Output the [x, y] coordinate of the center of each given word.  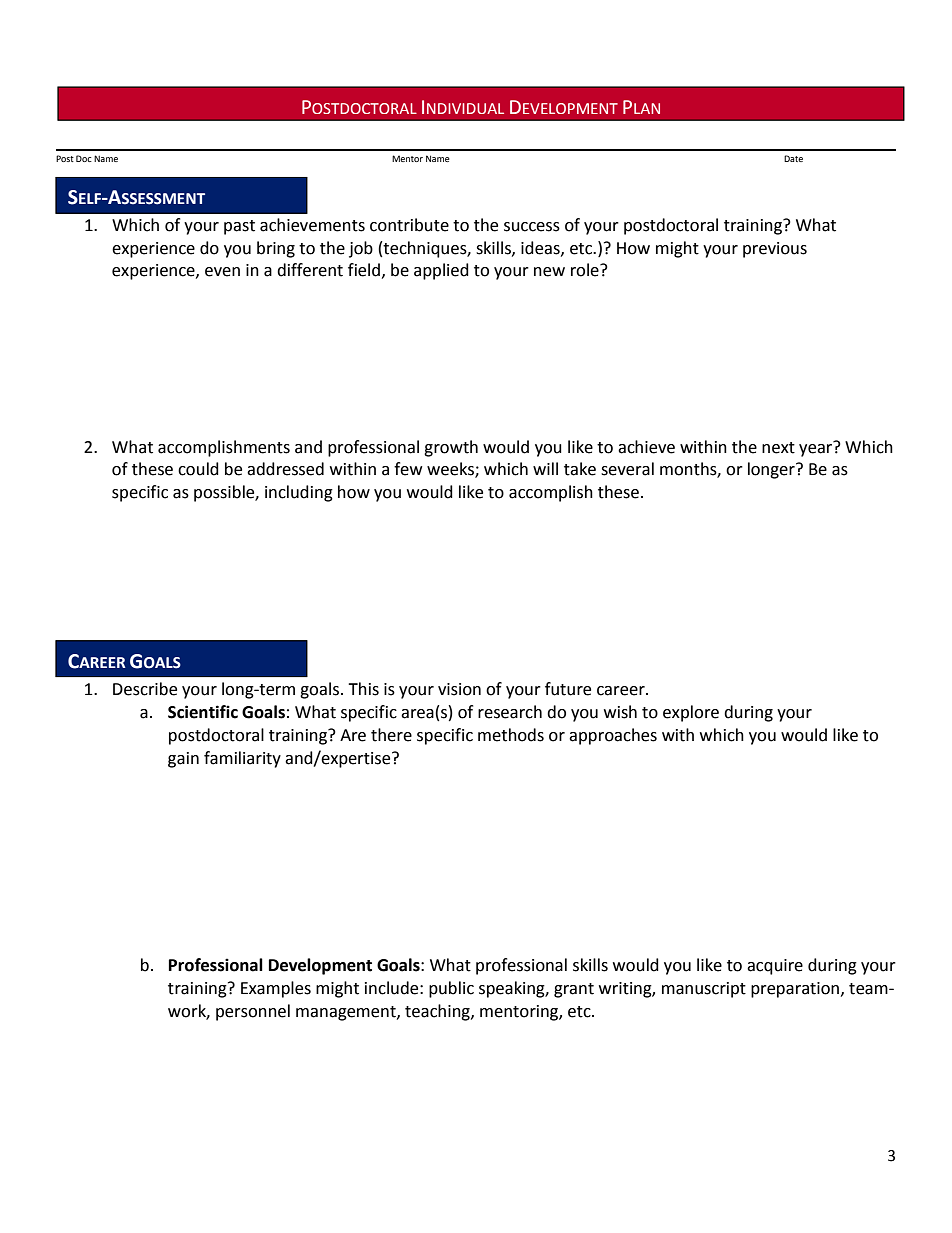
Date [793, 158]
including [299, 493]
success [532, 227]
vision [459, 689]
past [239, 227]
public [451, 989]
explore [691, 713]
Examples [276, 989]
